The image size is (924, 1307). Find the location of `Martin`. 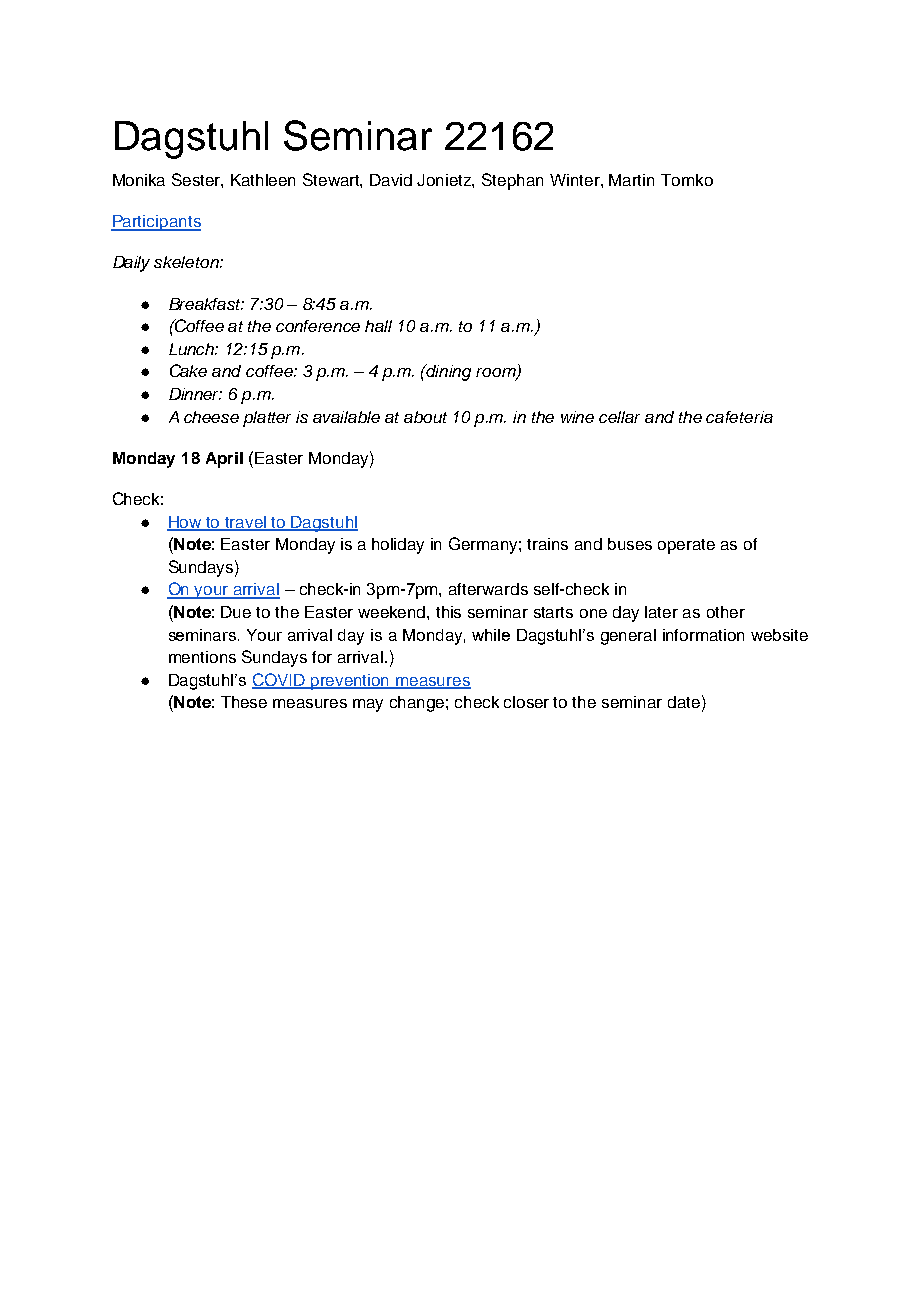

Martin is located at coordinates (631, 180).
